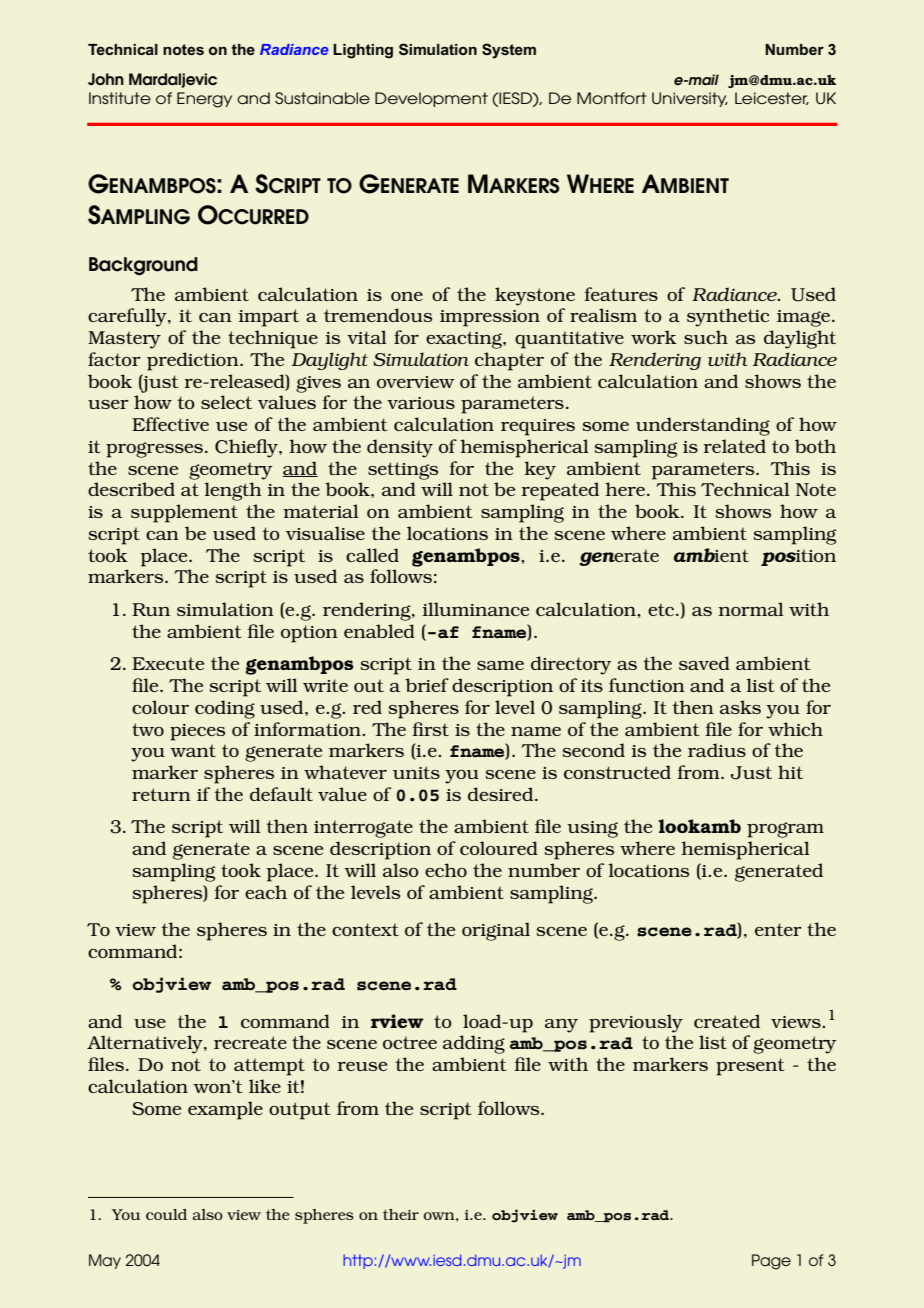 The image size is (924, 1308). What do you see at coordinates (204, 100) in the screenshot?
I see `Energy` at bounding box center [204, 100].
